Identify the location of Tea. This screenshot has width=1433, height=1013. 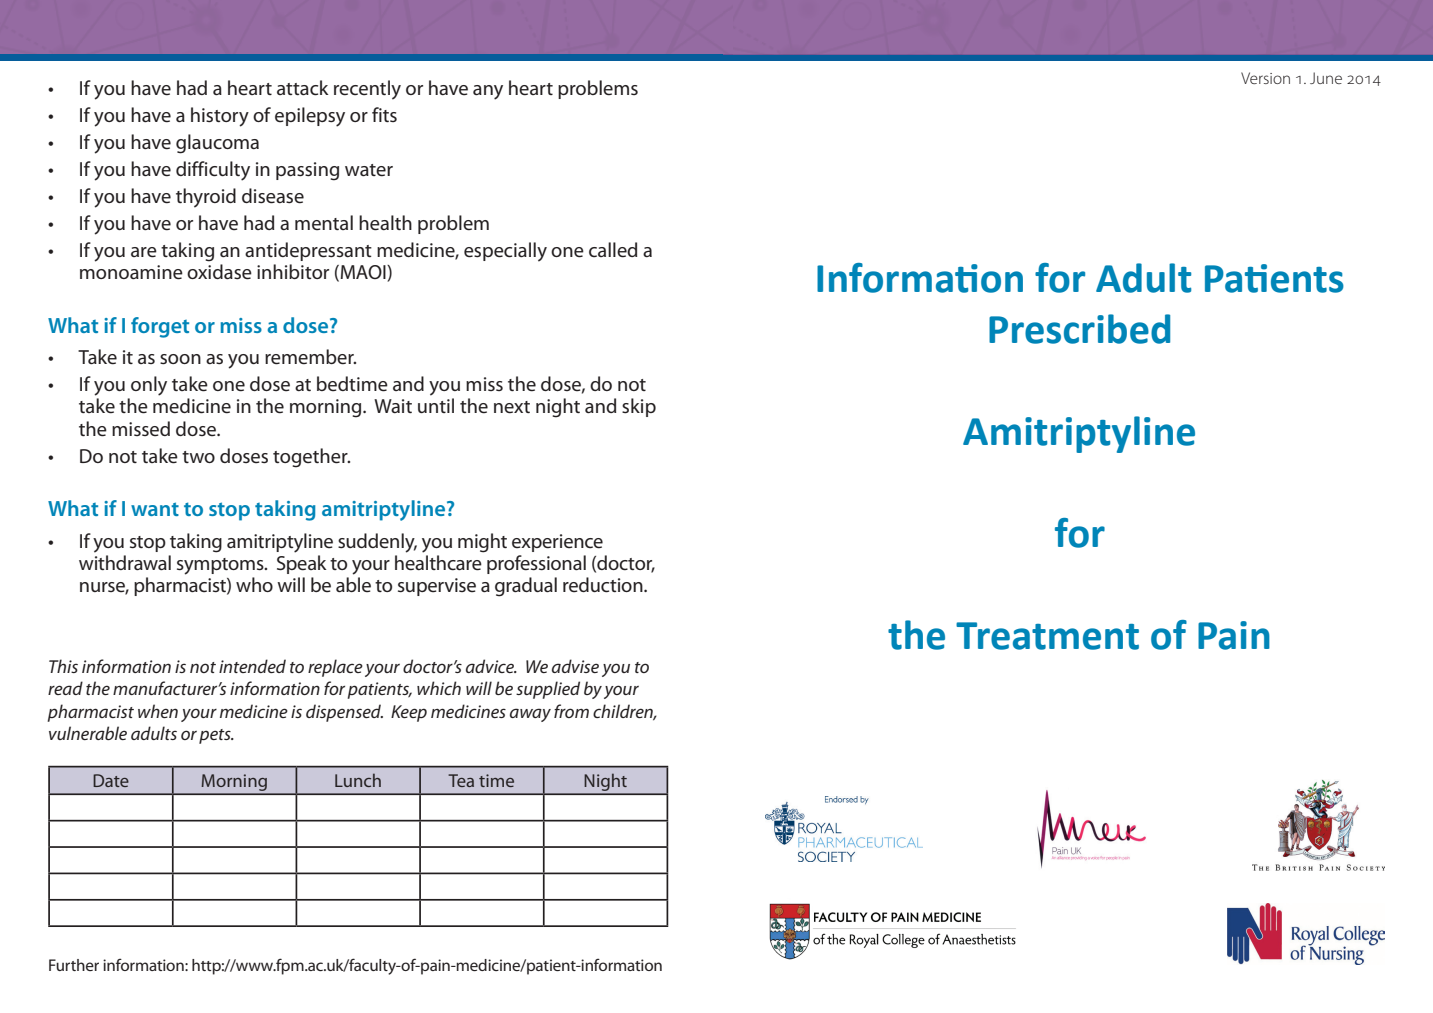
(461, 780).
